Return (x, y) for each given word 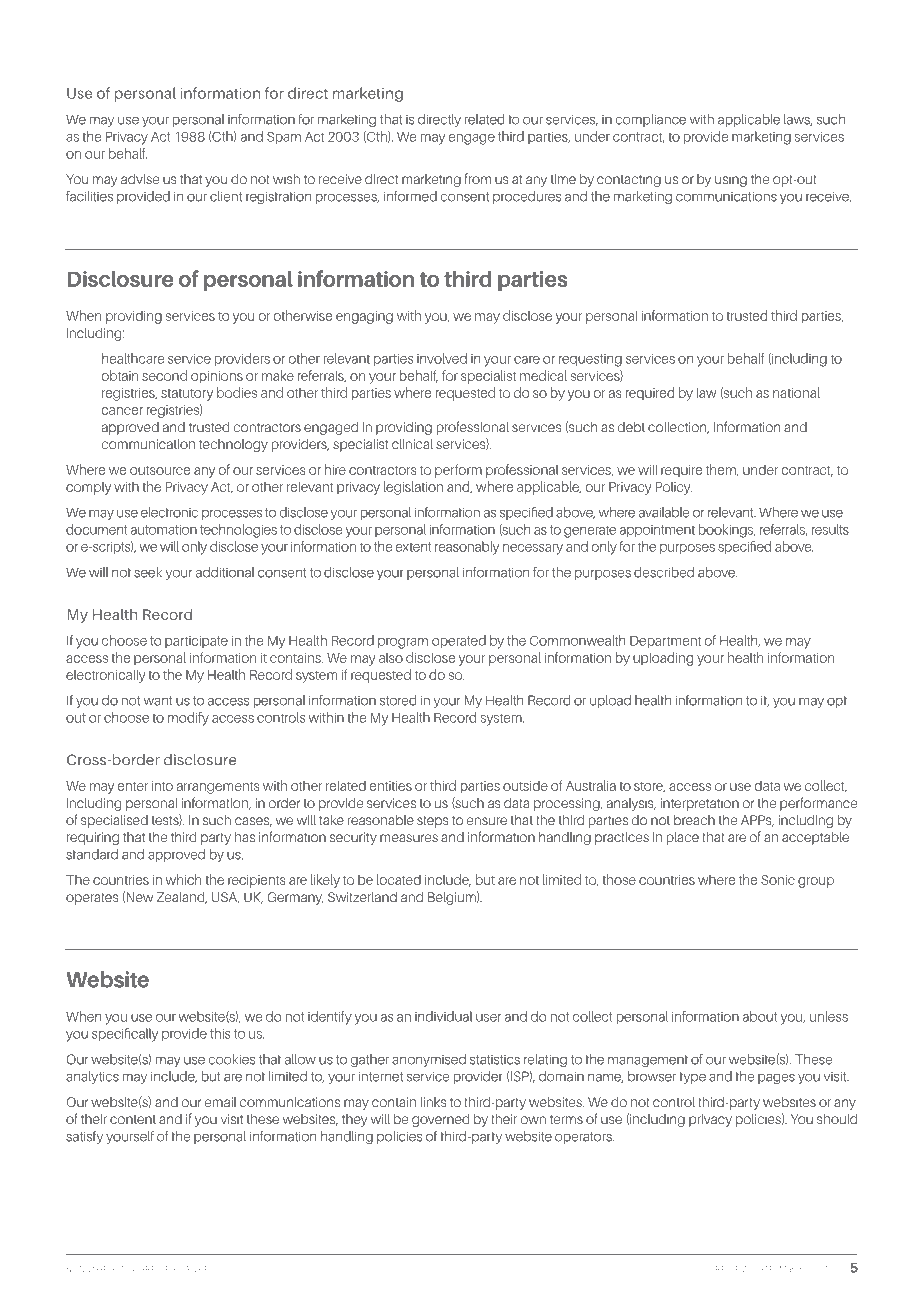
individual (443, 1016)
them (722, 470)
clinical (412, 443)
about (760, 1016)
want (158, 701)
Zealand (182, 898)
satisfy (84, 1137)
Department (665, 642)
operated (459, 641)
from (478, 178)
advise (140, 178)
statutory (187, 395)
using (731, 180)
